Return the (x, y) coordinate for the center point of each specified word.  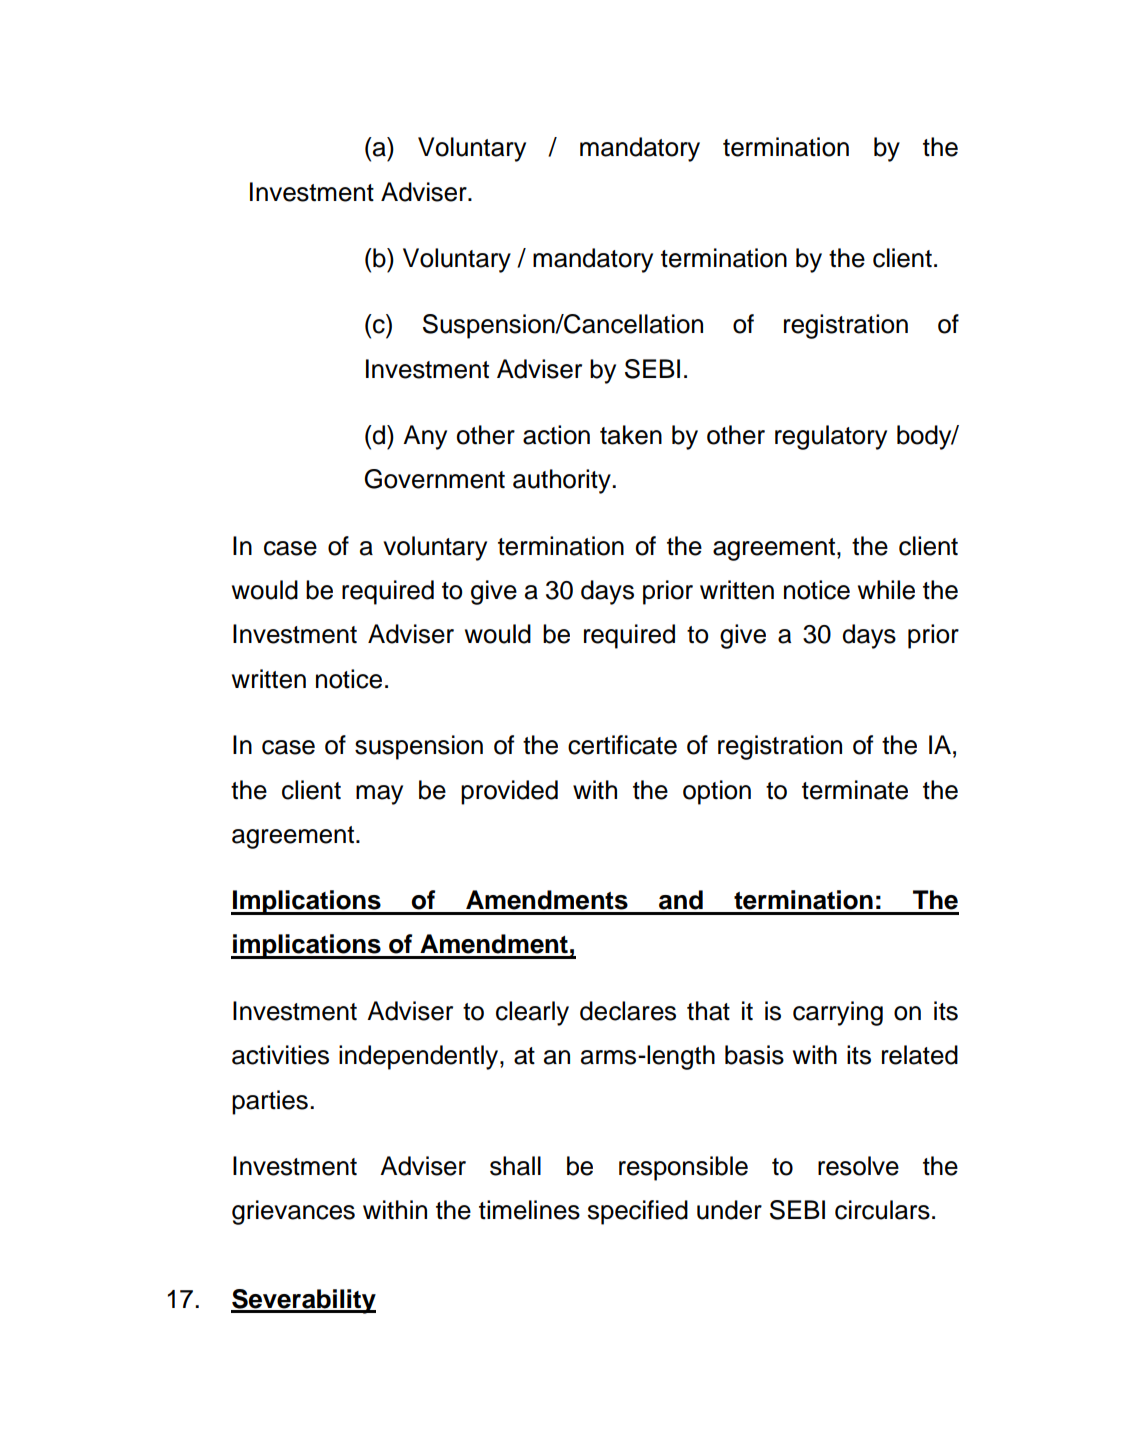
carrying (838, 1013)
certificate (622, 745)
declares (628, 1011)
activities (280, 1055)
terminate (855, 790)
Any (425, 437)
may (379, 795)
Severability (303, 1301)
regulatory (831, 437)
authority (563, 481)
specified (638, 1212)
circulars (882, 1210)
